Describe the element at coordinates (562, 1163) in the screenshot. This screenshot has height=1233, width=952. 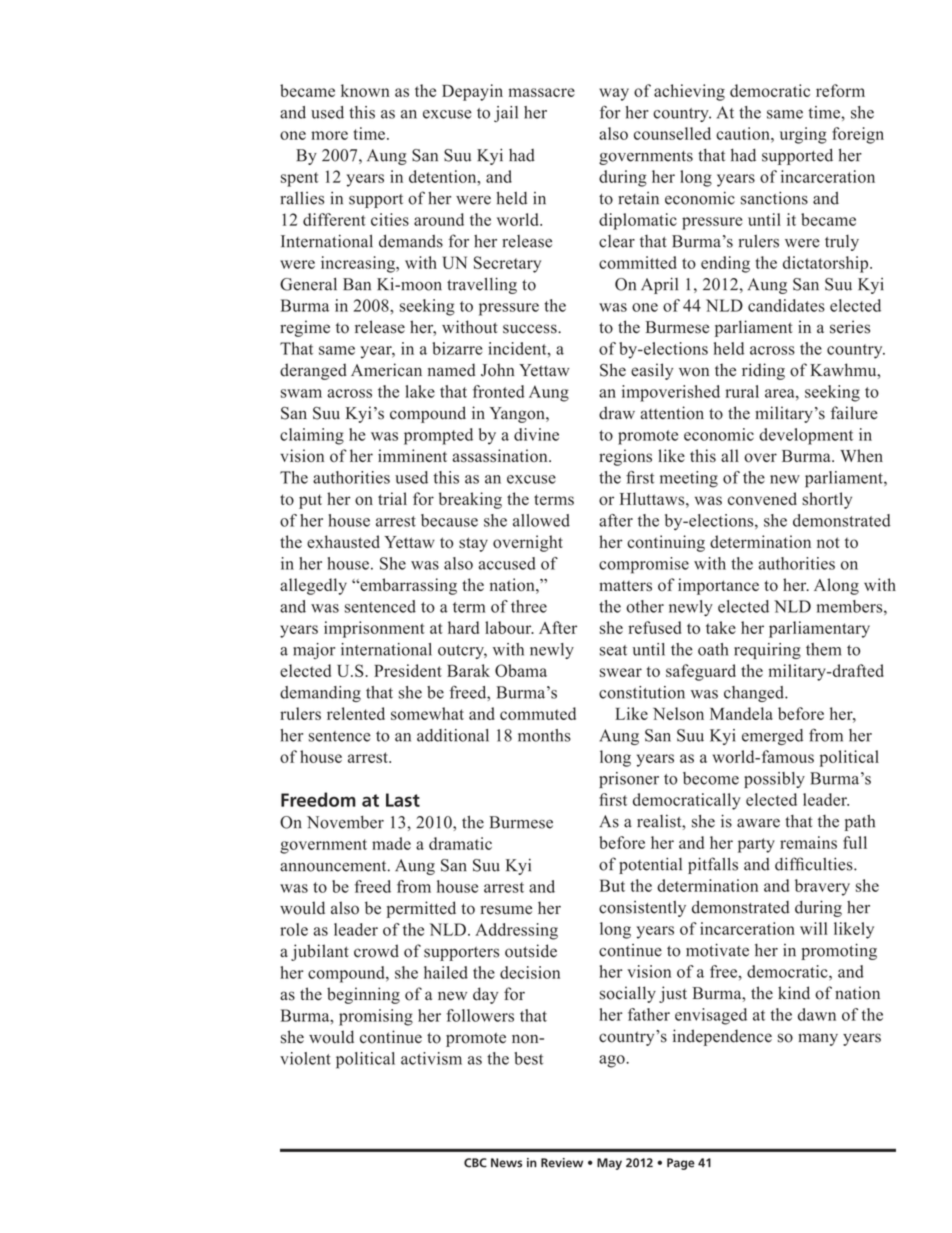
I see `Review` at that location.
